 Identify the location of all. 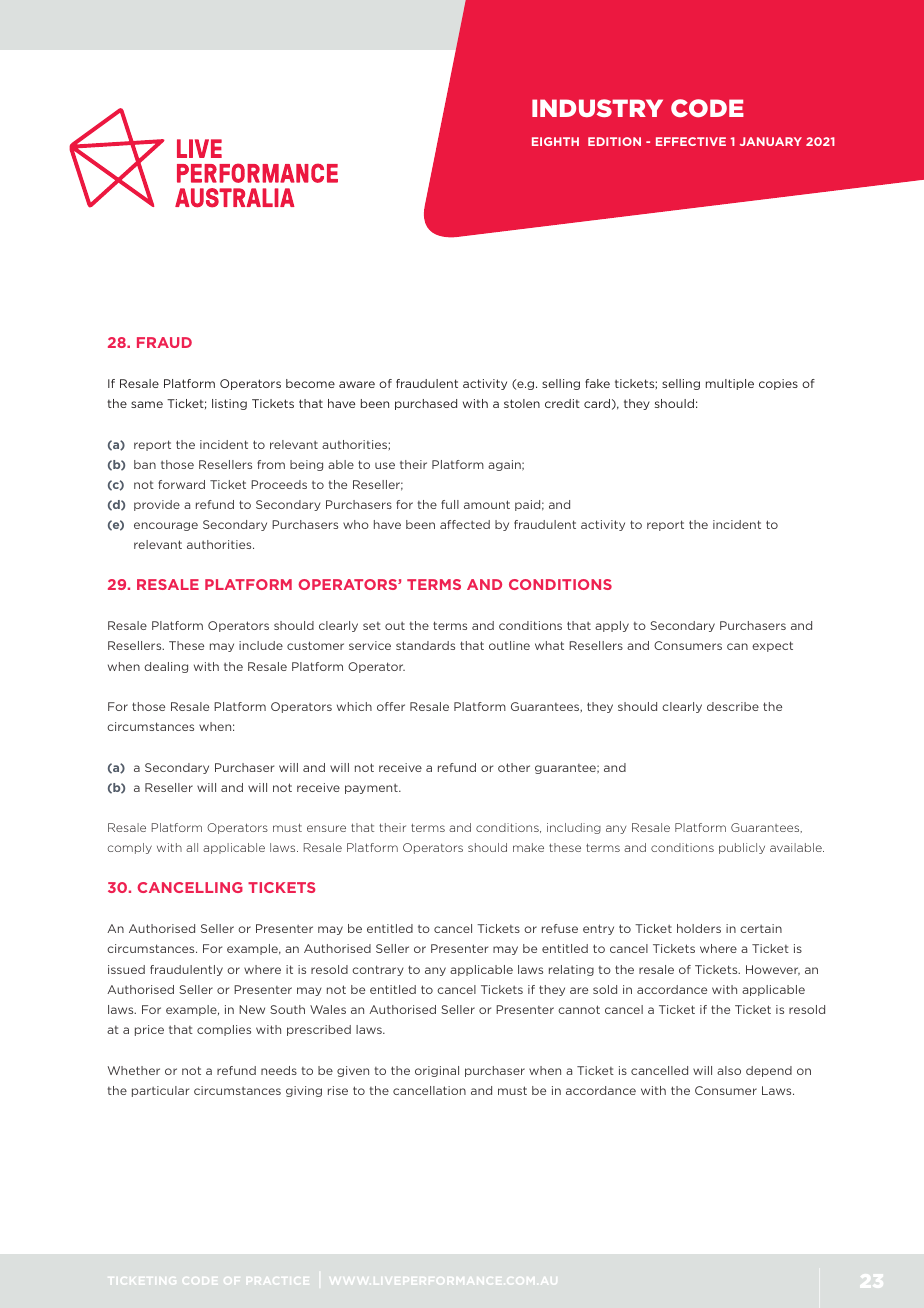
(192, 847).
